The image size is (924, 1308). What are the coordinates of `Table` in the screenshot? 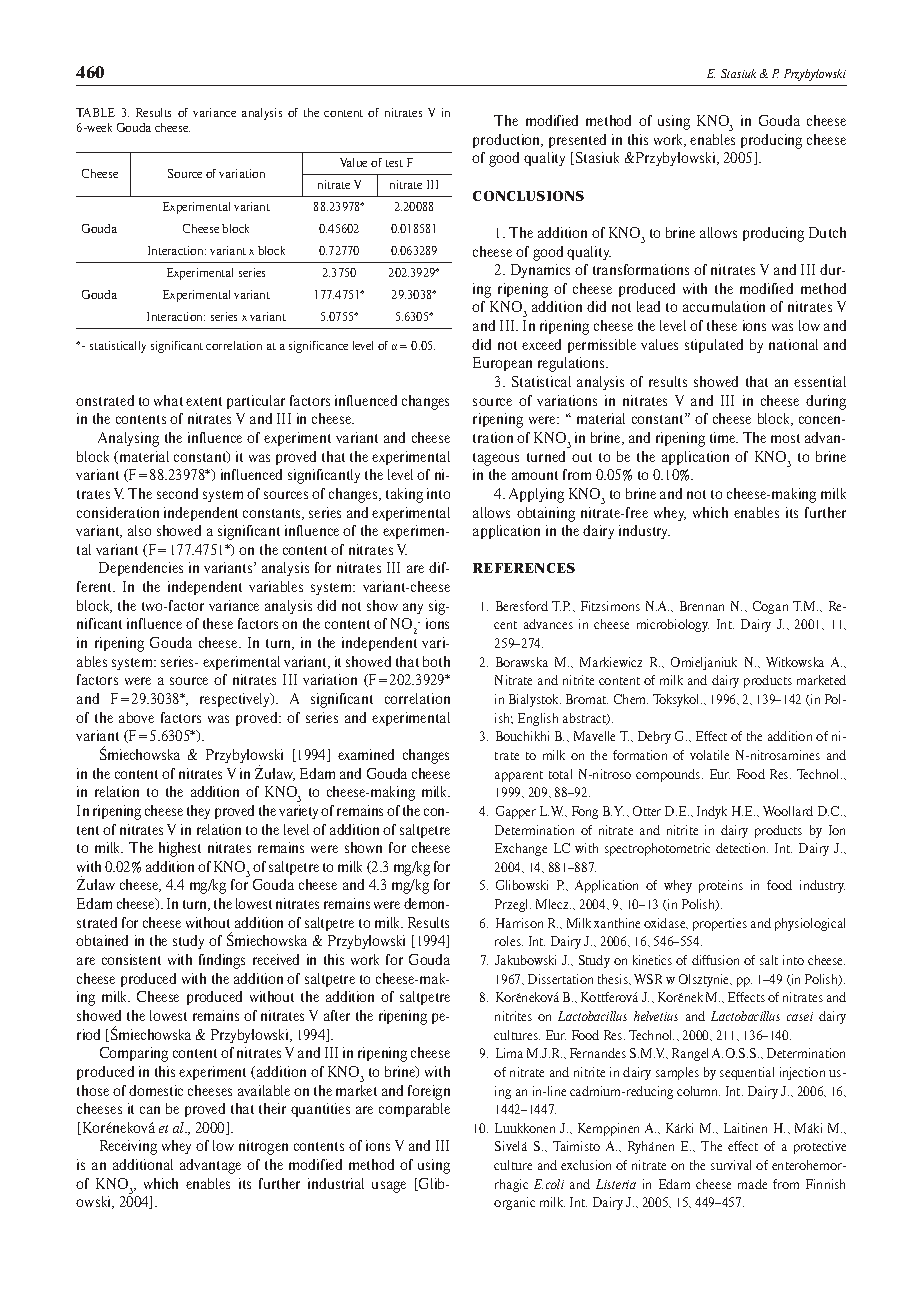 It's located at (95, 112).
